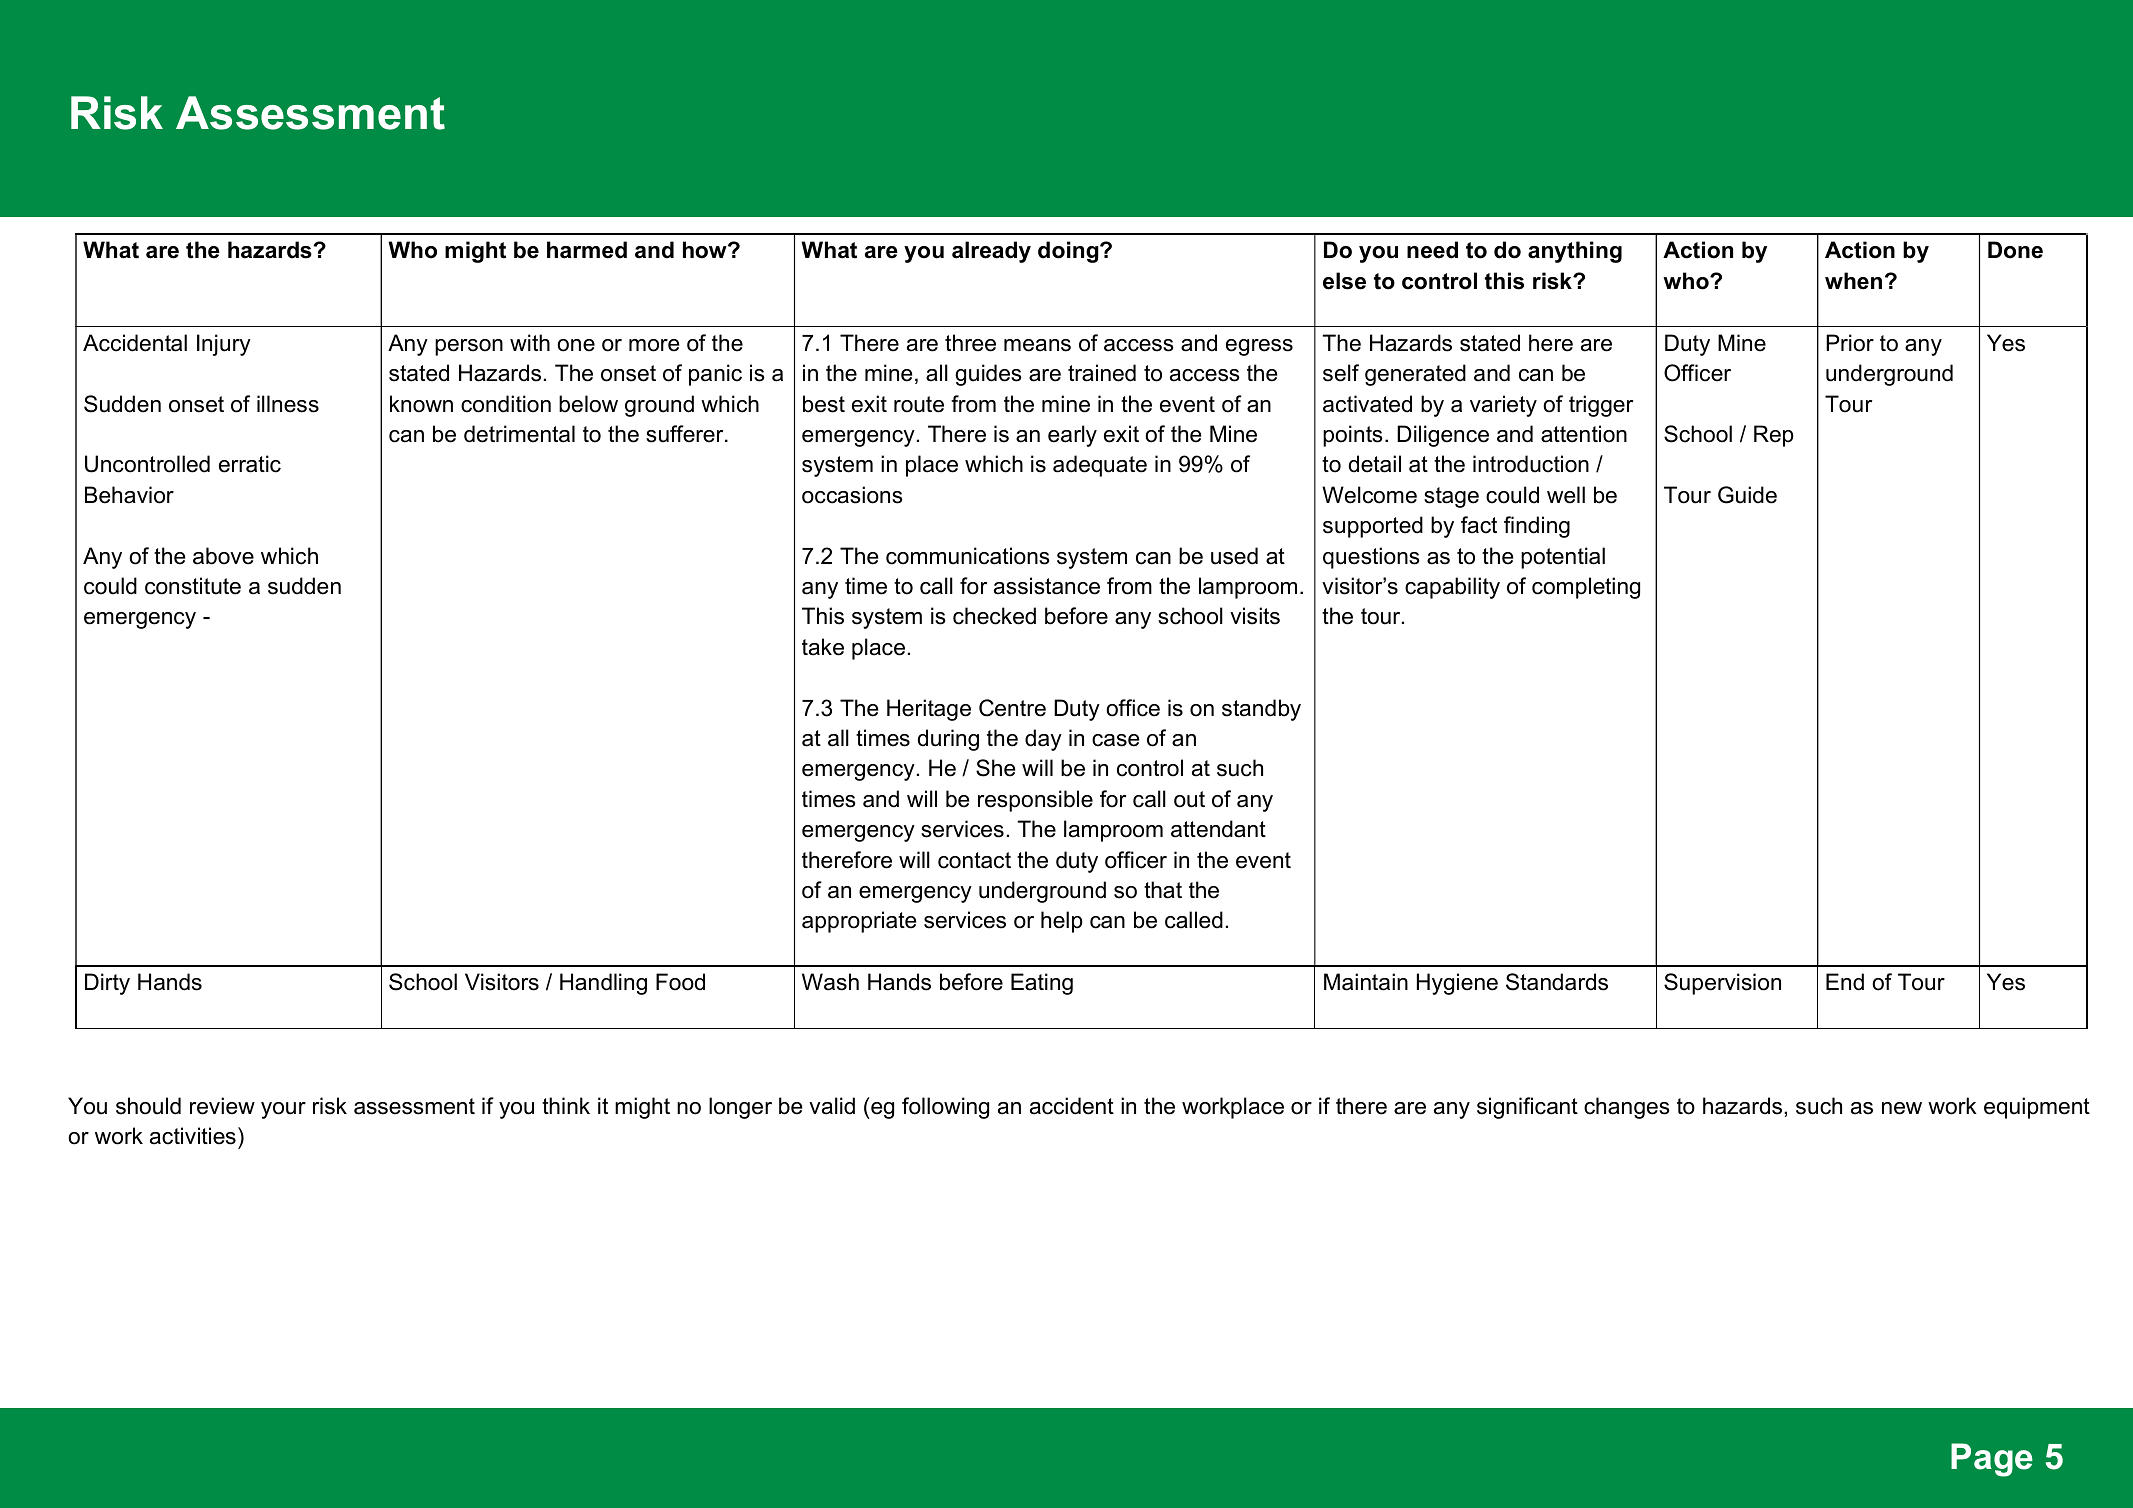 The image size is (2133, 1508). Describe the element at coordinates (107, 984) in the document. I see `Dirty` at that location.
